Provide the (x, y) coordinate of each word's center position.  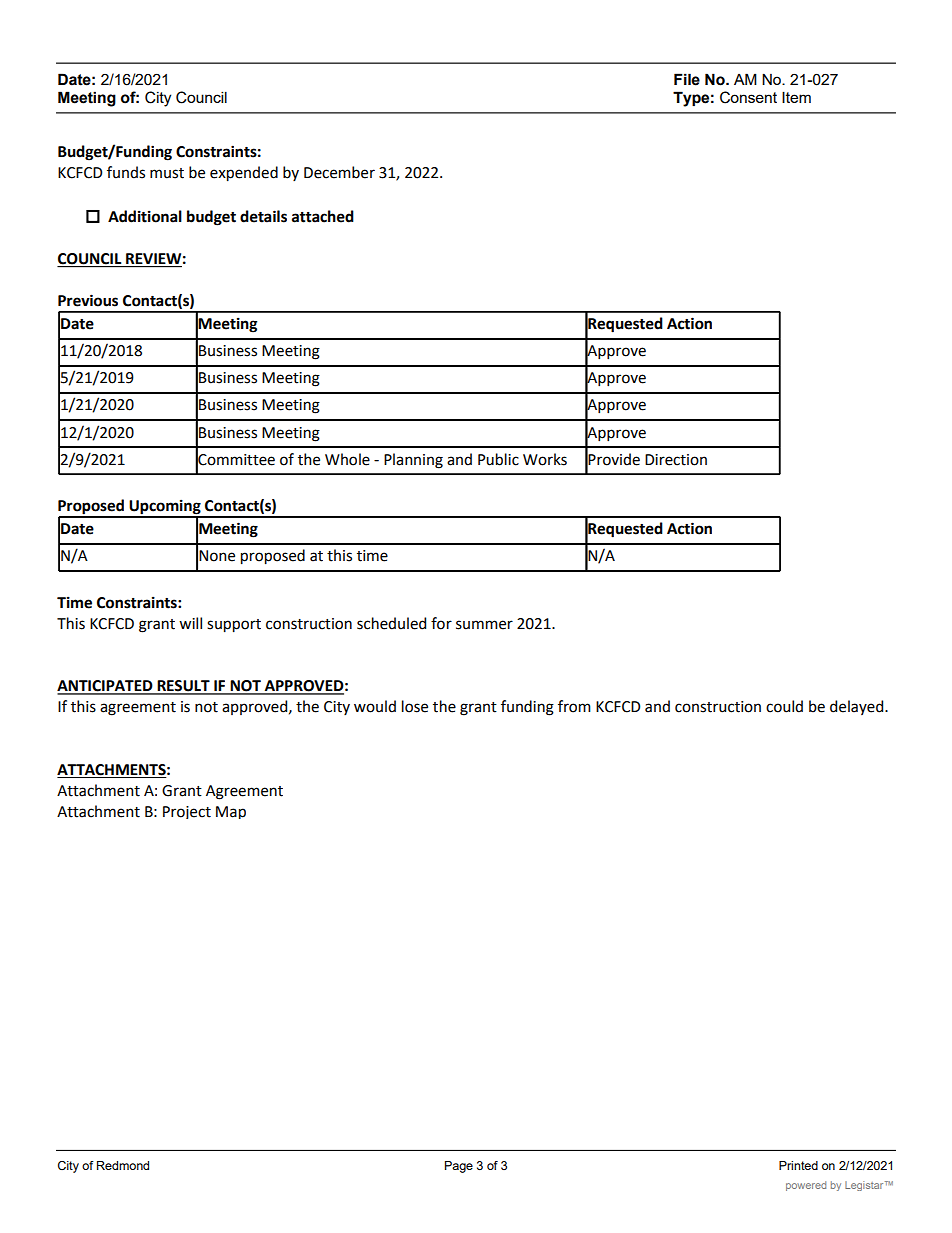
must (167, 173)
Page (459, 1167)
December (339, 172)
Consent (748, 97)
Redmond (123, 1165)
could (784, 706)
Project (187, 812)
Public (498, 459)
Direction (676, 460)
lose (415, 706)
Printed (798, 1165)
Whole (347, 459)
